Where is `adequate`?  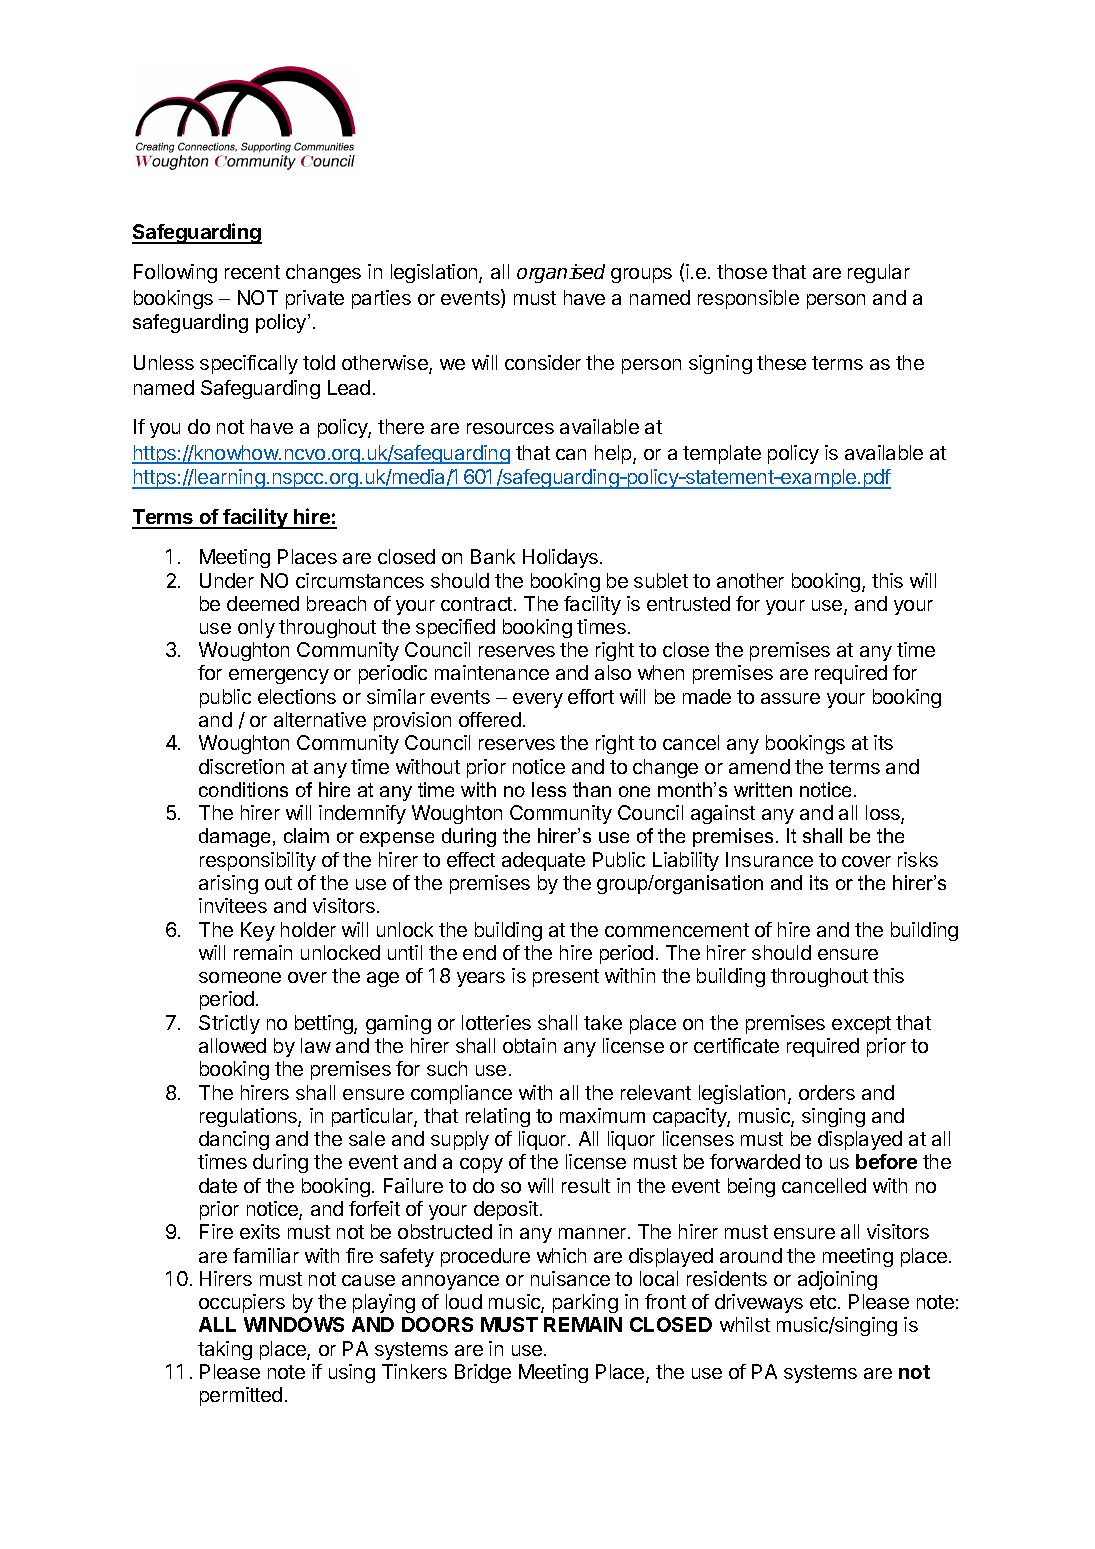
adequate is located at coordinates (543, 861).
